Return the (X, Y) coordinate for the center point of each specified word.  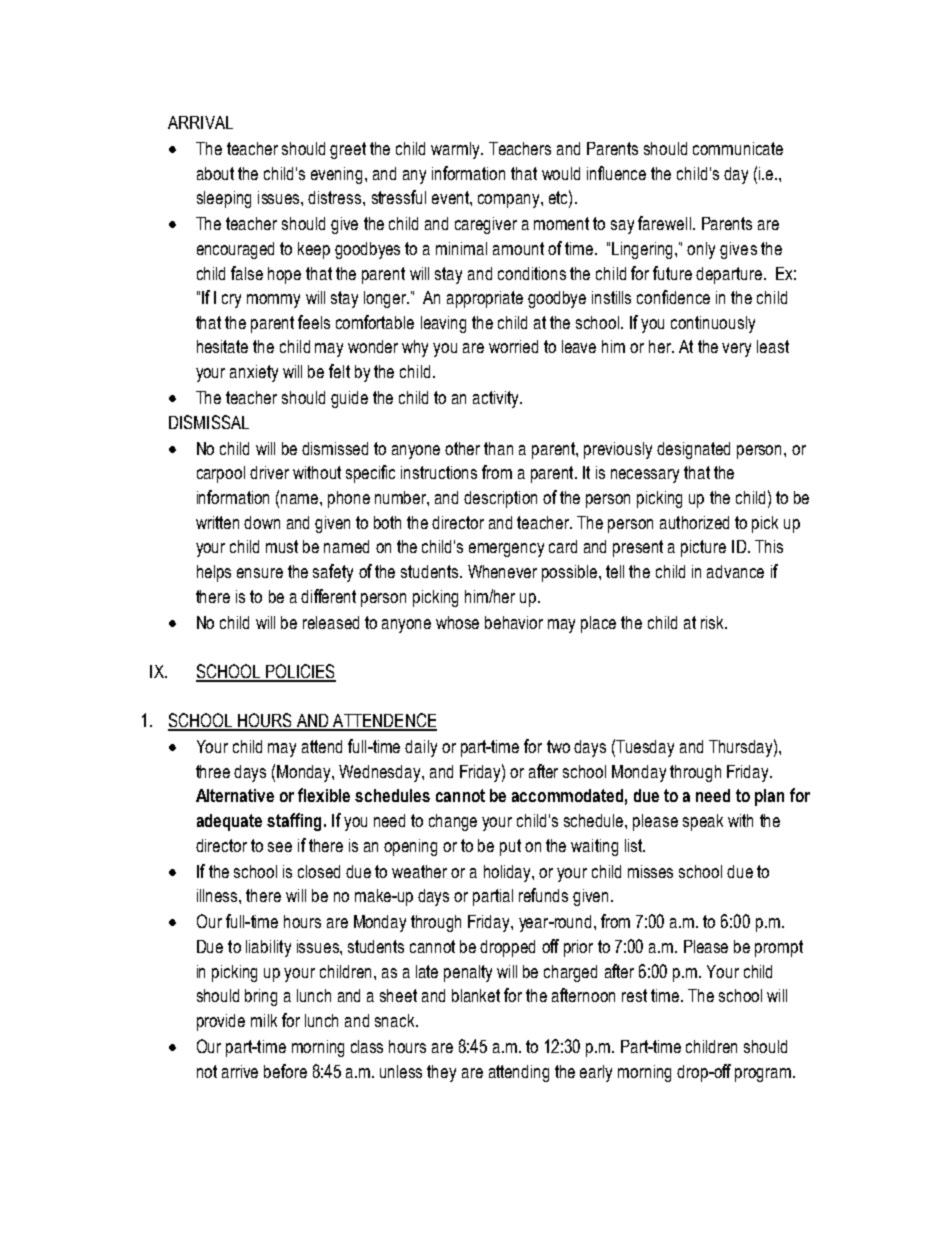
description (500, 499)
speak (703, 822)
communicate (738, 148)
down (262, 522)
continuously (713, 324)
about (215, 173)
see (280, 847)
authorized (694, 522)
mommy (273, 301)
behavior (514, 622)
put (510, 847)
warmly (457, 150)
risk (713, 622)
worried (513, 346)
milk (264, 1020)
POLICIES (300, 672)
